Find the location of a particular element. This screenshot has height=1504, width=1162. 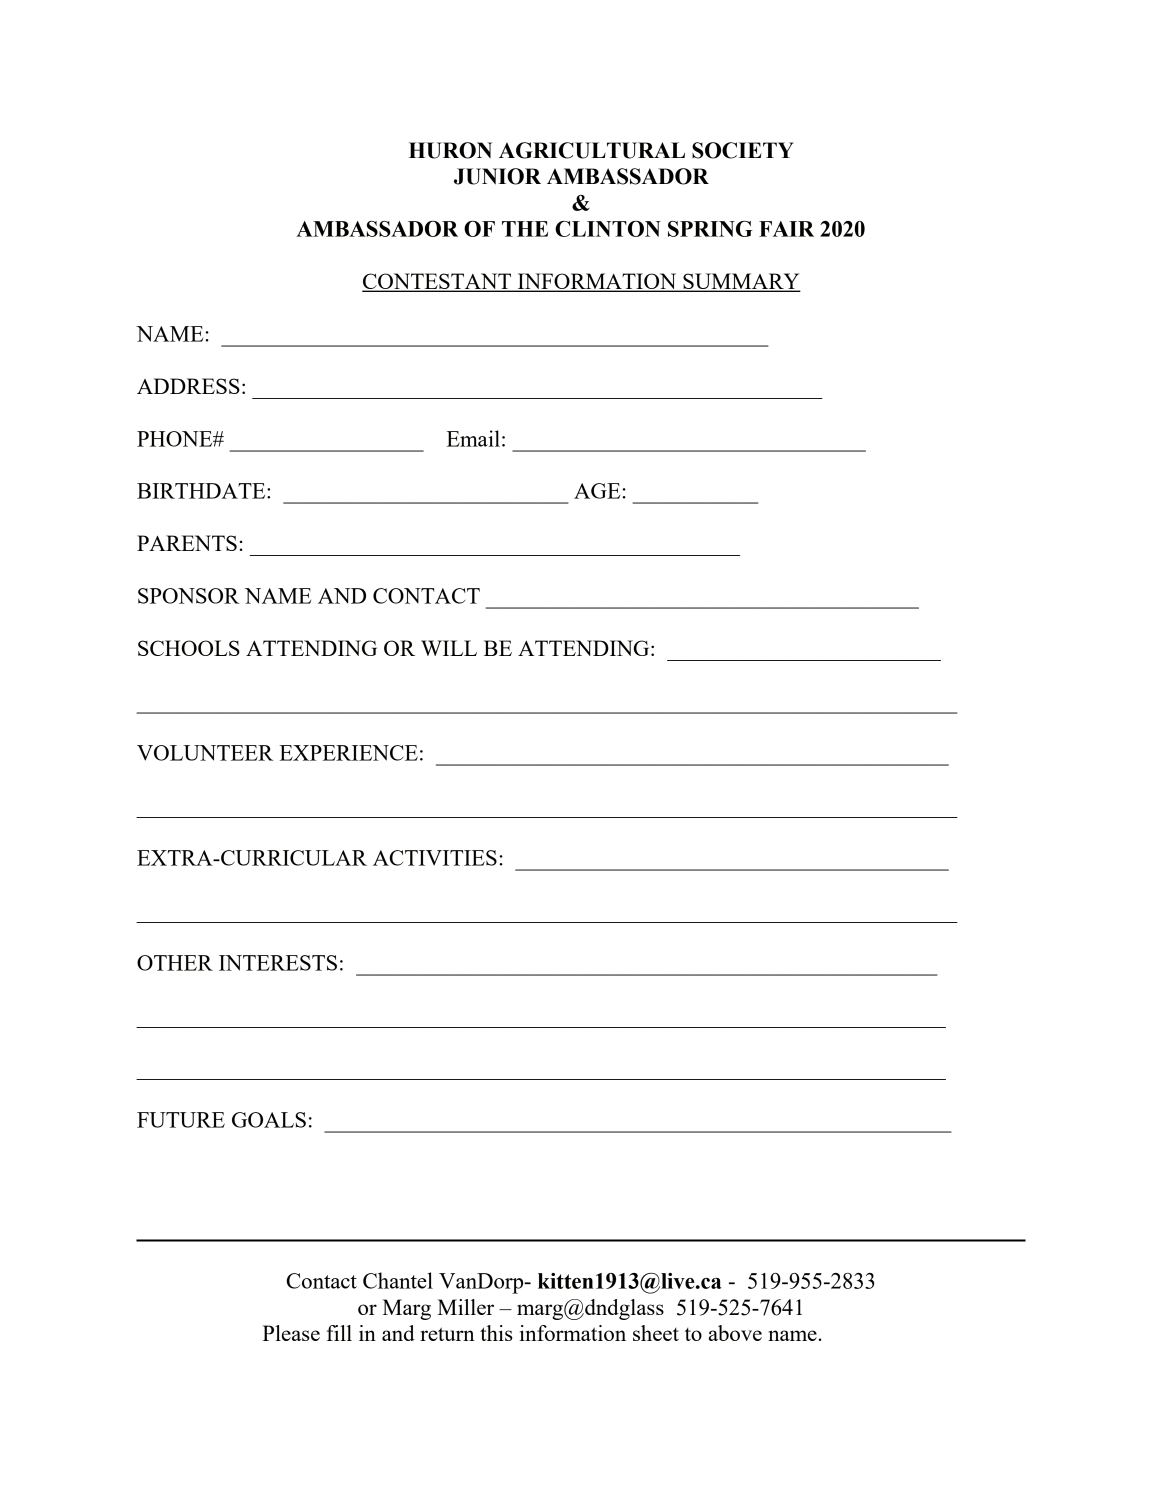

SCHOOLS is located at coordinates (189, 648).
